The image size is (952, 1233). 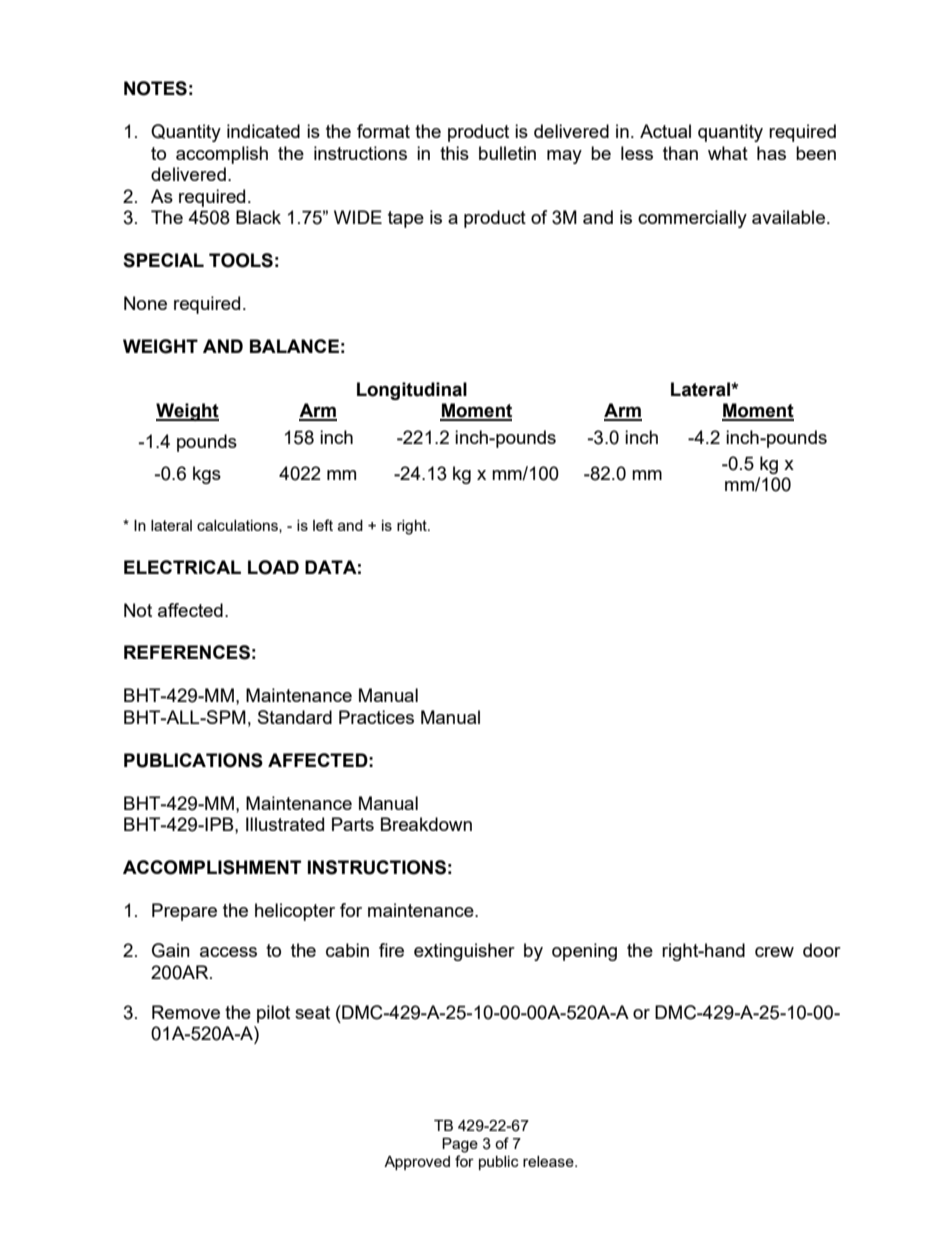 What do you see at coordinates (273, 1014) in the page?
I see `pilot` at bounding box center [273, 1014].
